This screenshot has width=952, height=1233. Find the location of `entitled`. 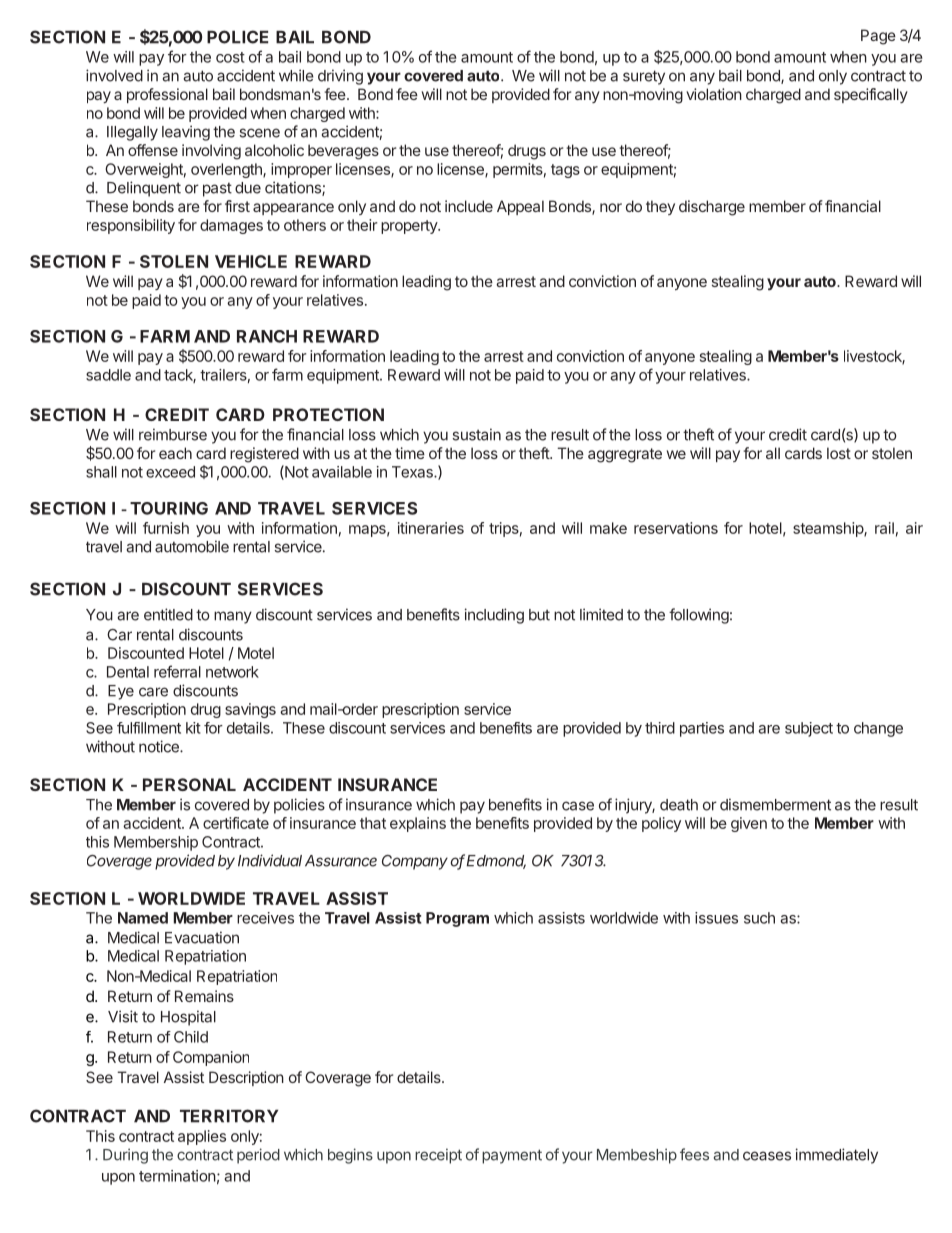

entitled is located at coordinates (168, 614).
